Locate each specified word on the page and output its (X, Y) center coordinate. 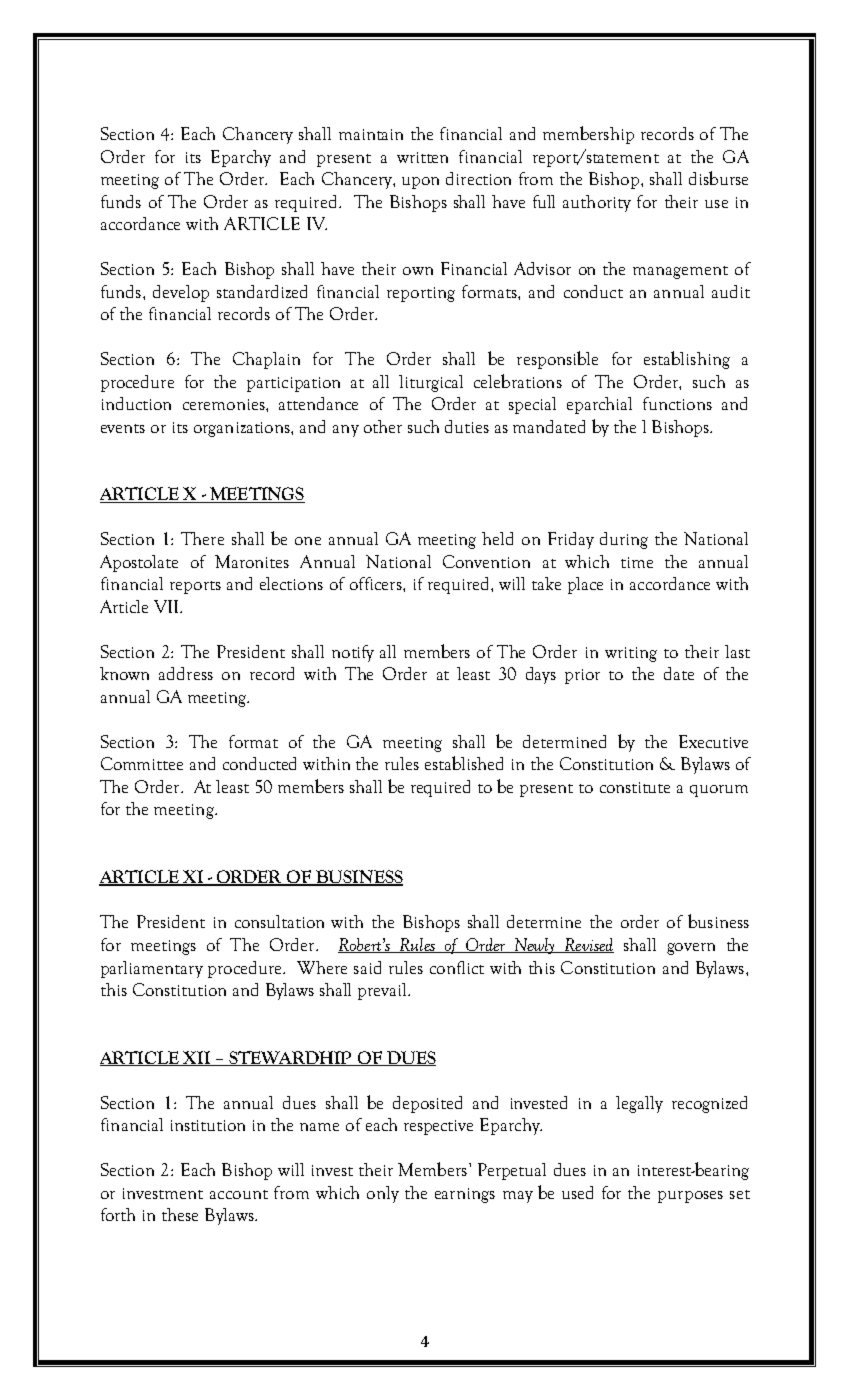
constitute (635, 787)
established (464, 763)
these (180, 1214)
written (422, 157)
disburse (718, 178)
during (624, 540)
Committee (142, 763)
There (202, 538)
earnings (465, 1195)
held (497, 538)
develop (181, 293)
